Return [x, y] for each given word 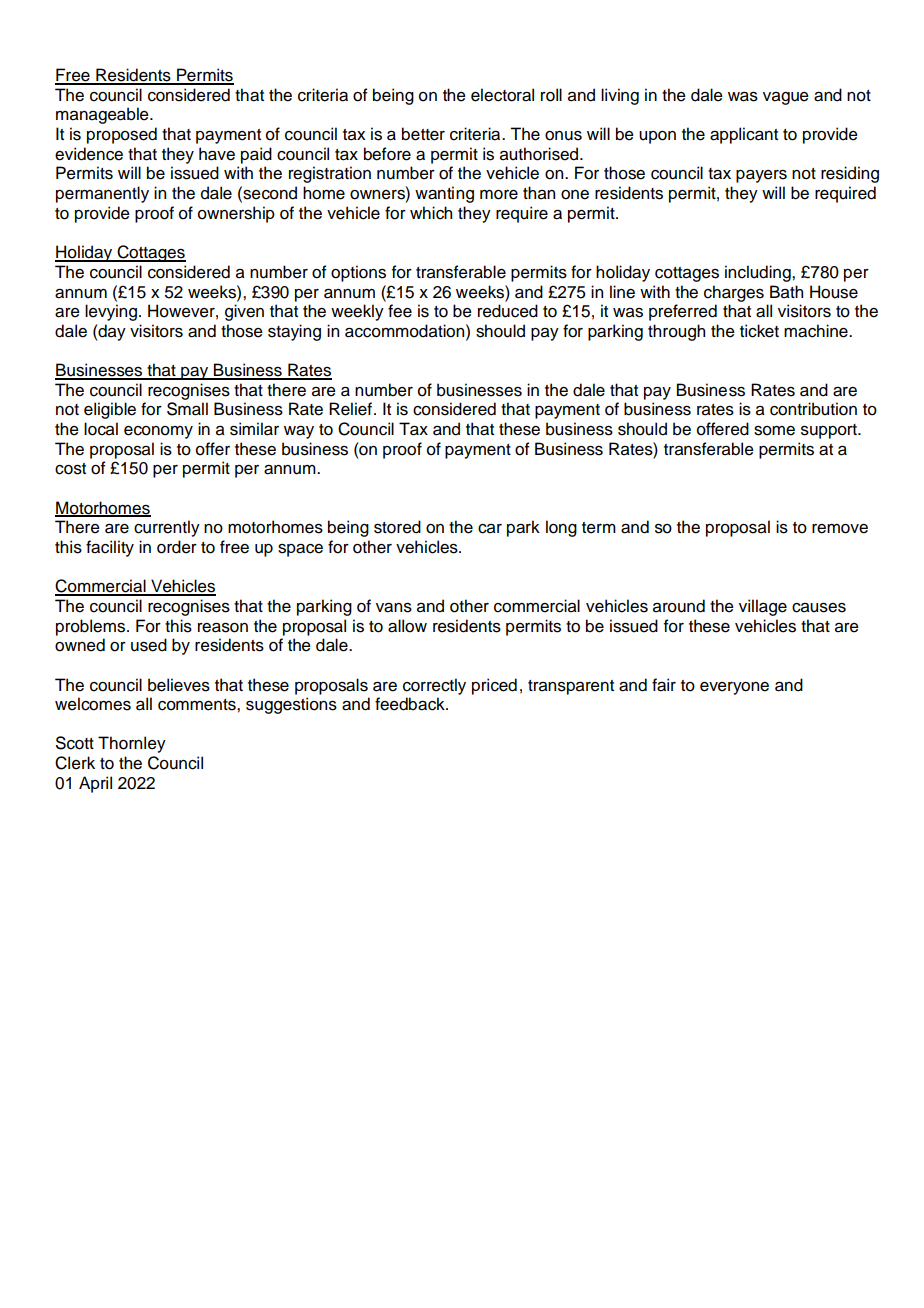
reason [223, 628]
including [759, 273]
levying [111, 312]
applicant [744, 135]
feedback [411, 704]
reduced [508, 311]
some [774, 431]
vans [394, 608]
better [423, 134]
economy [158, 432]
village [763, 607]
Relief [350, 409]
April [95, 784]
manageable [103, 115]
